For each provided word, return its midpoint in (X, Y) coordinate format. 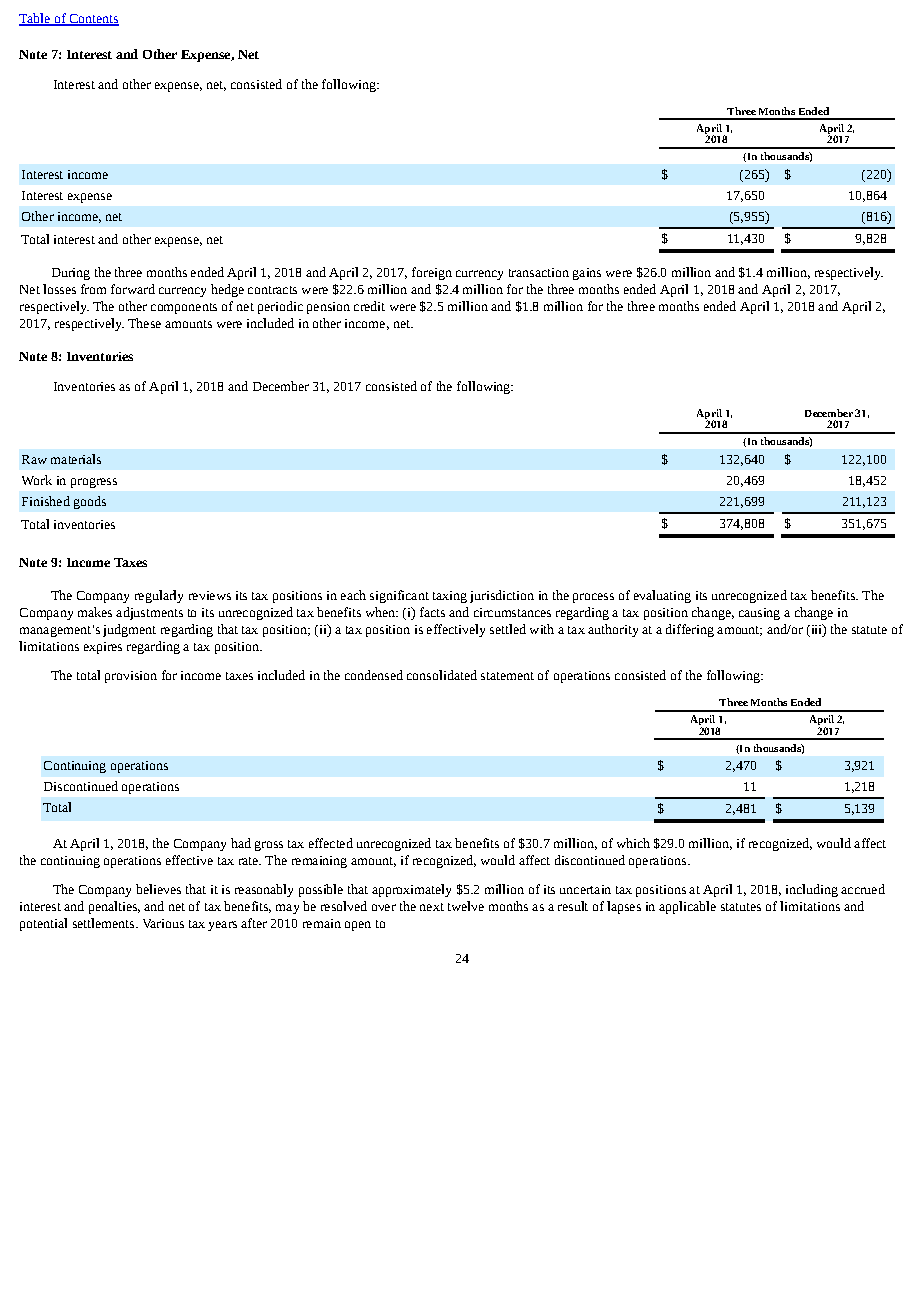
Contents (93, 20)
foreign (432, 273)
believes (158, 889)
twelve (466, 906)
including (812, 890)
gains (587, 274)
